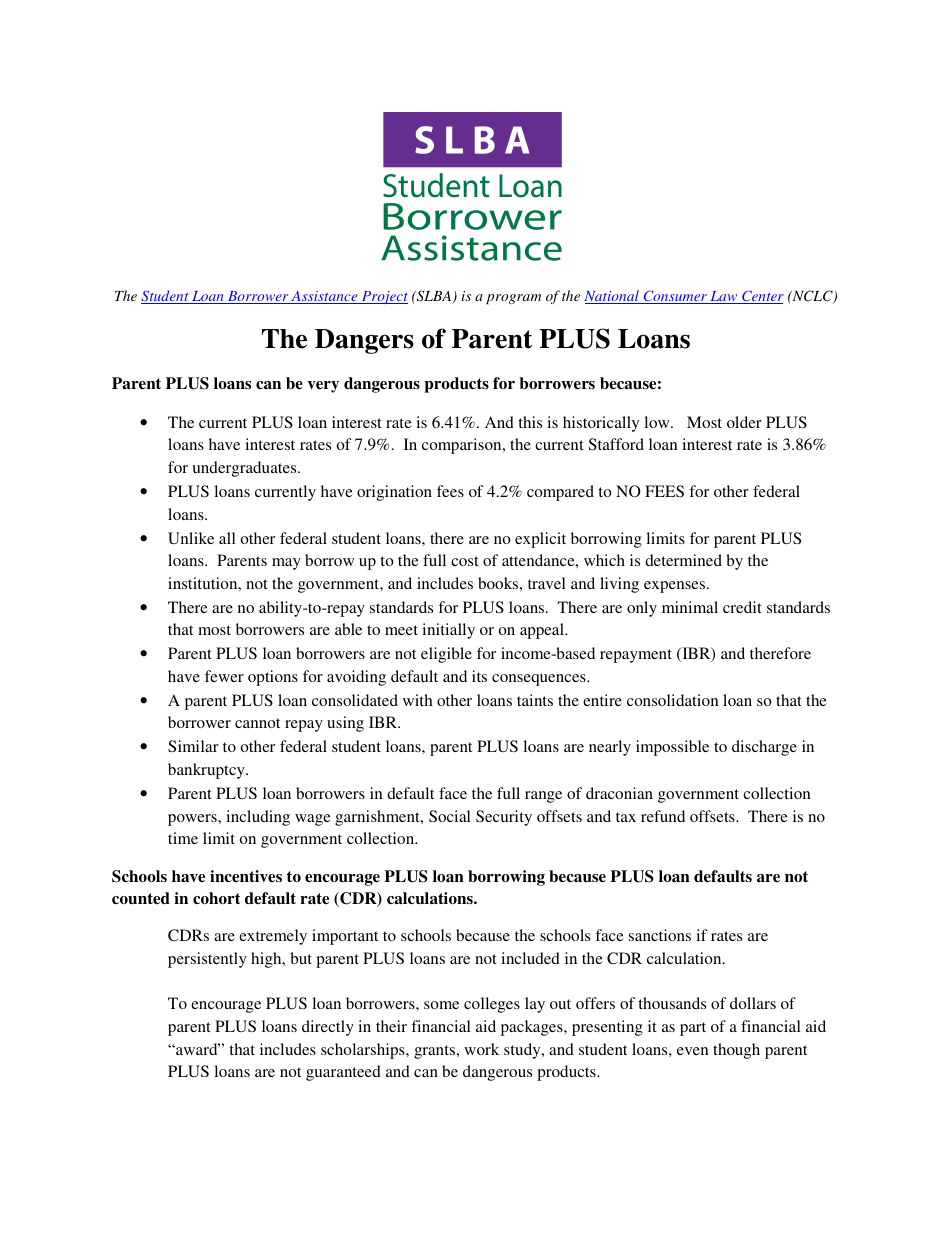 The image size is (952, 1233). What do you see at coordinates (513, 299) in the page?
I see `program` at bounding box center [513, 299].
